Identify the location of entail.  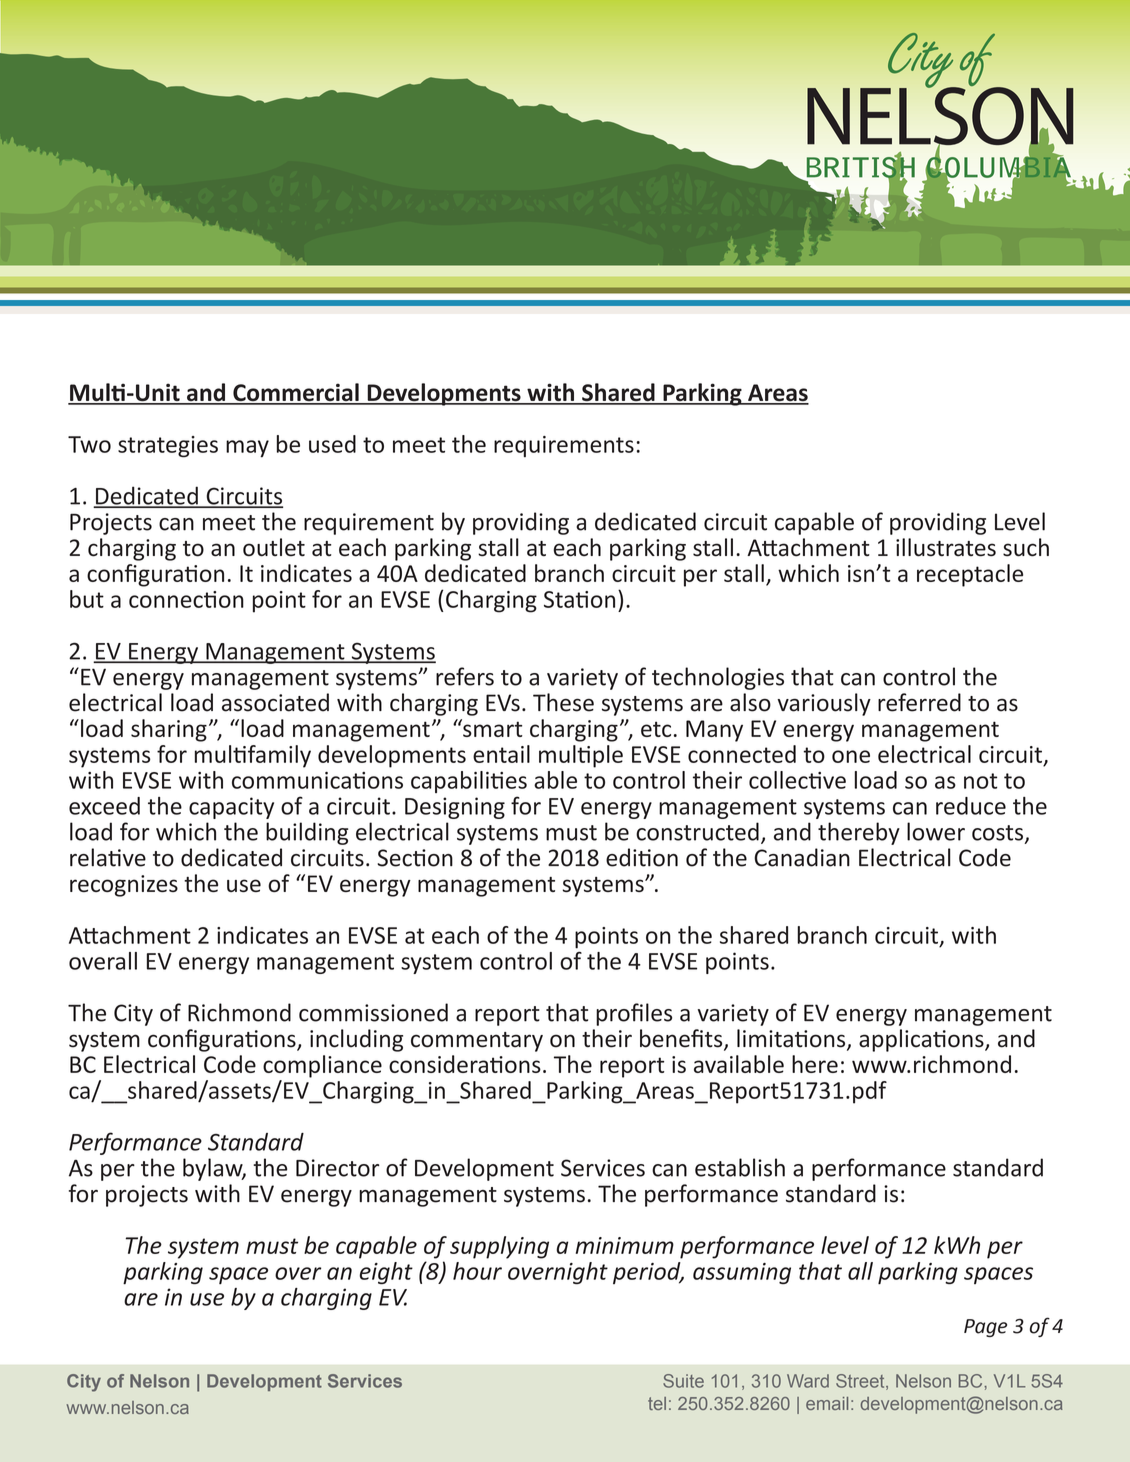
(501, 754).
